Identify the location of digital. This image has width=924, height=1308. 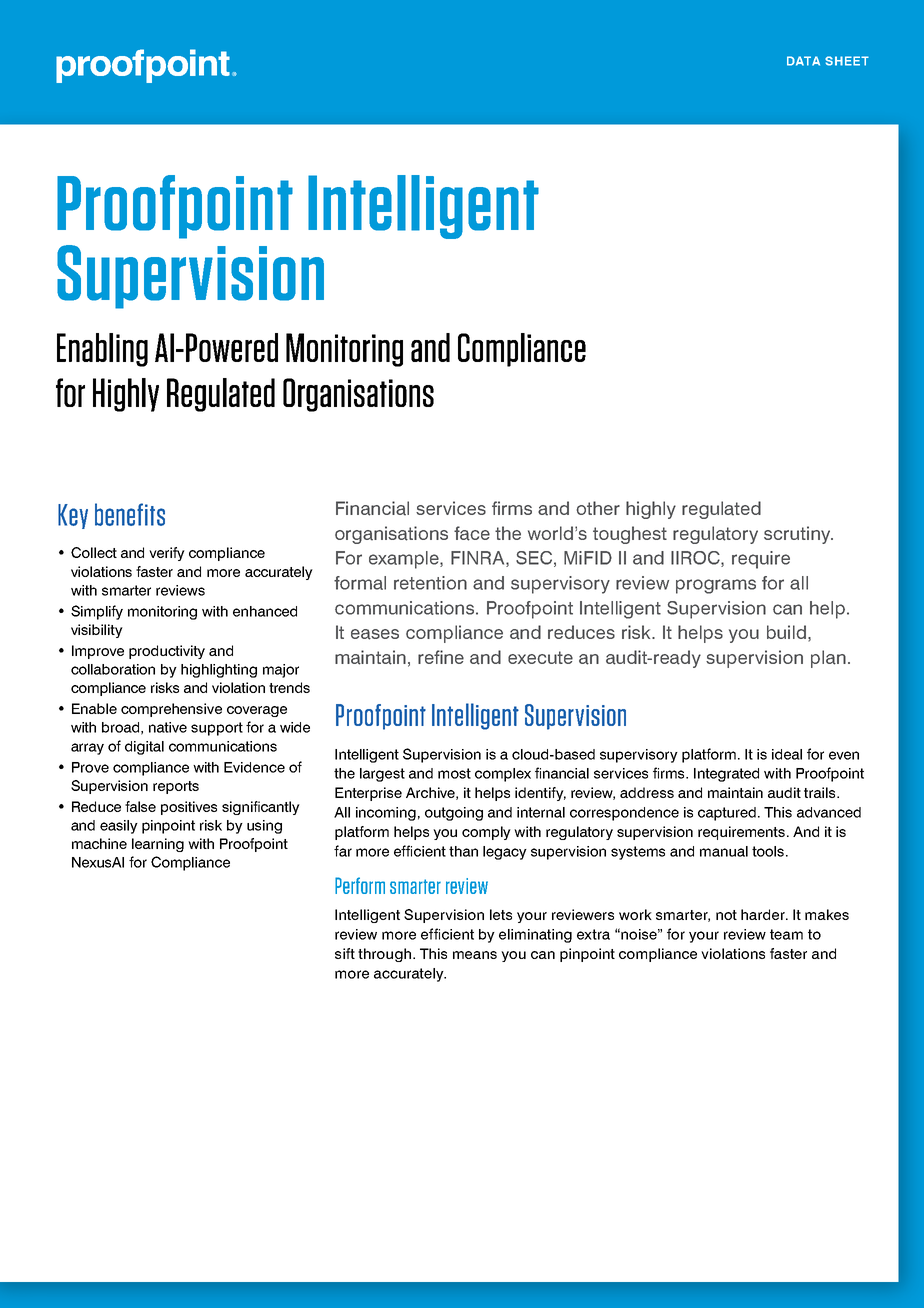
(144, 748).
